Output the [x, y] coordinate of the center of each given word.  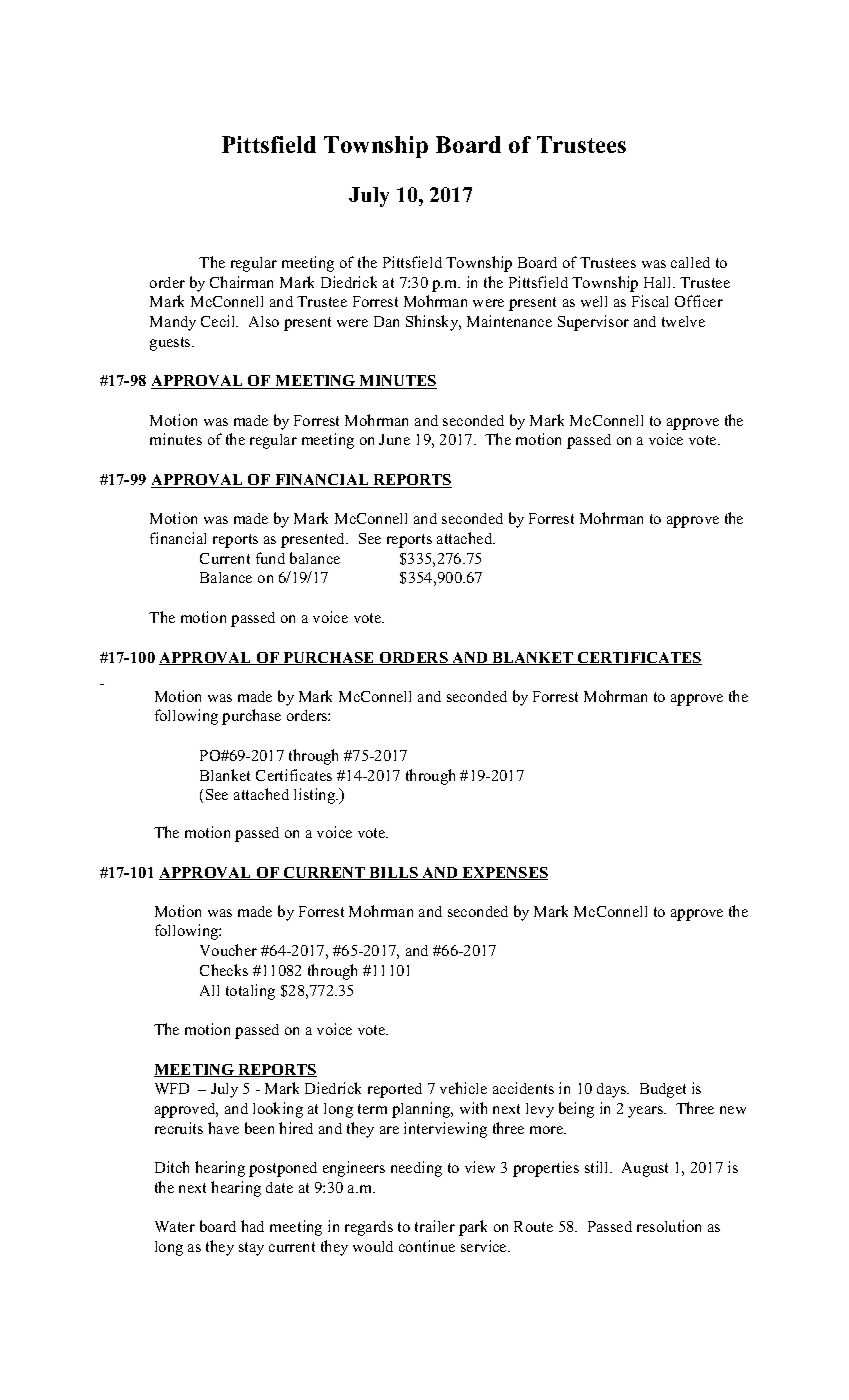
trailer [435, 1226]
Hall [659, 282]
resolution [669, 1226]
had [252, 1226]
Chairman [241, 282]
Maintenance [509, 321]
